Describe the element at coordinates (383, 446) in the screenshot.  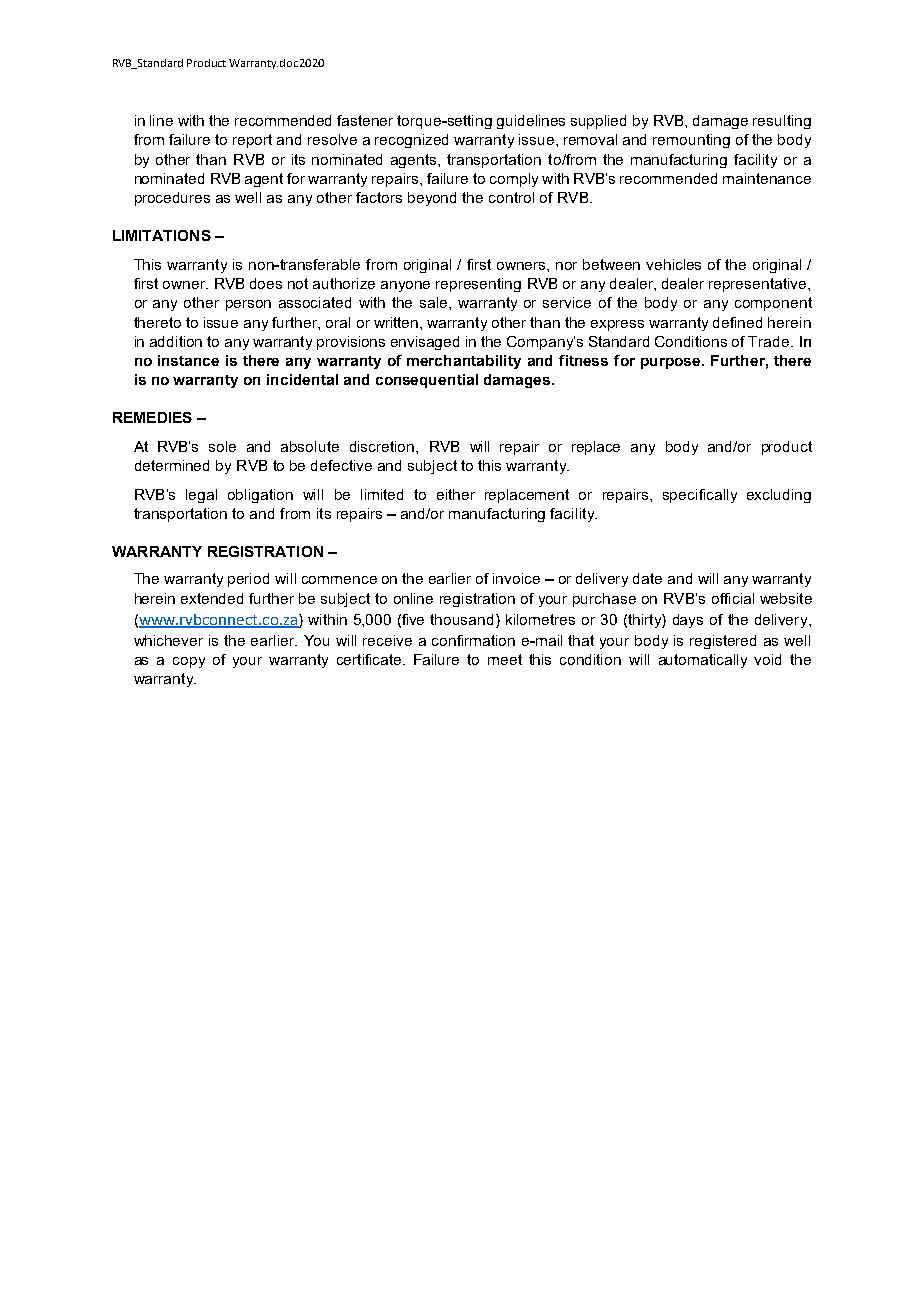
I see `discretion` at that location.
